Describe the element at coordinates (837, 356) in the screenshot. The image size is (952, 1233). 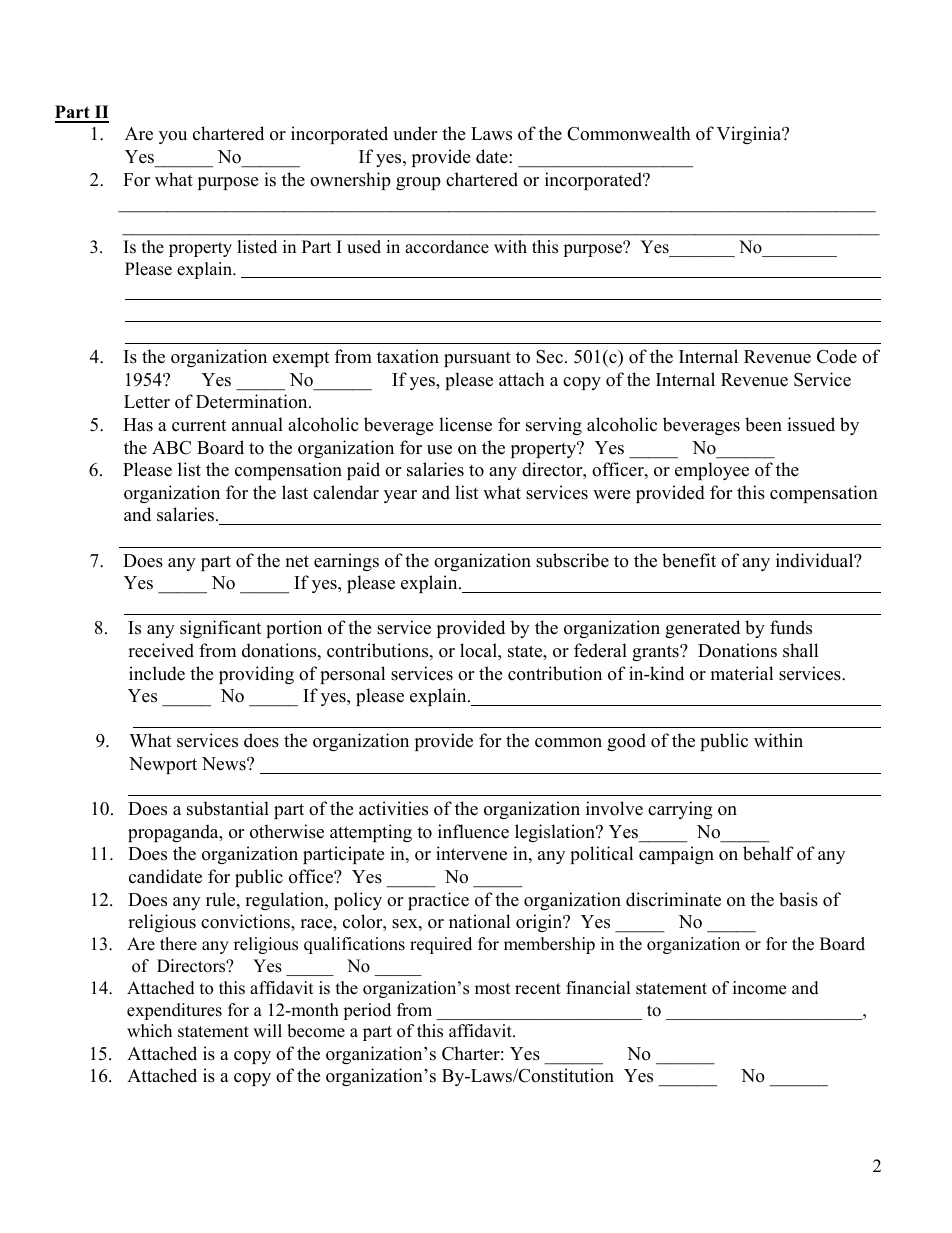
I see `Code` at that location.
